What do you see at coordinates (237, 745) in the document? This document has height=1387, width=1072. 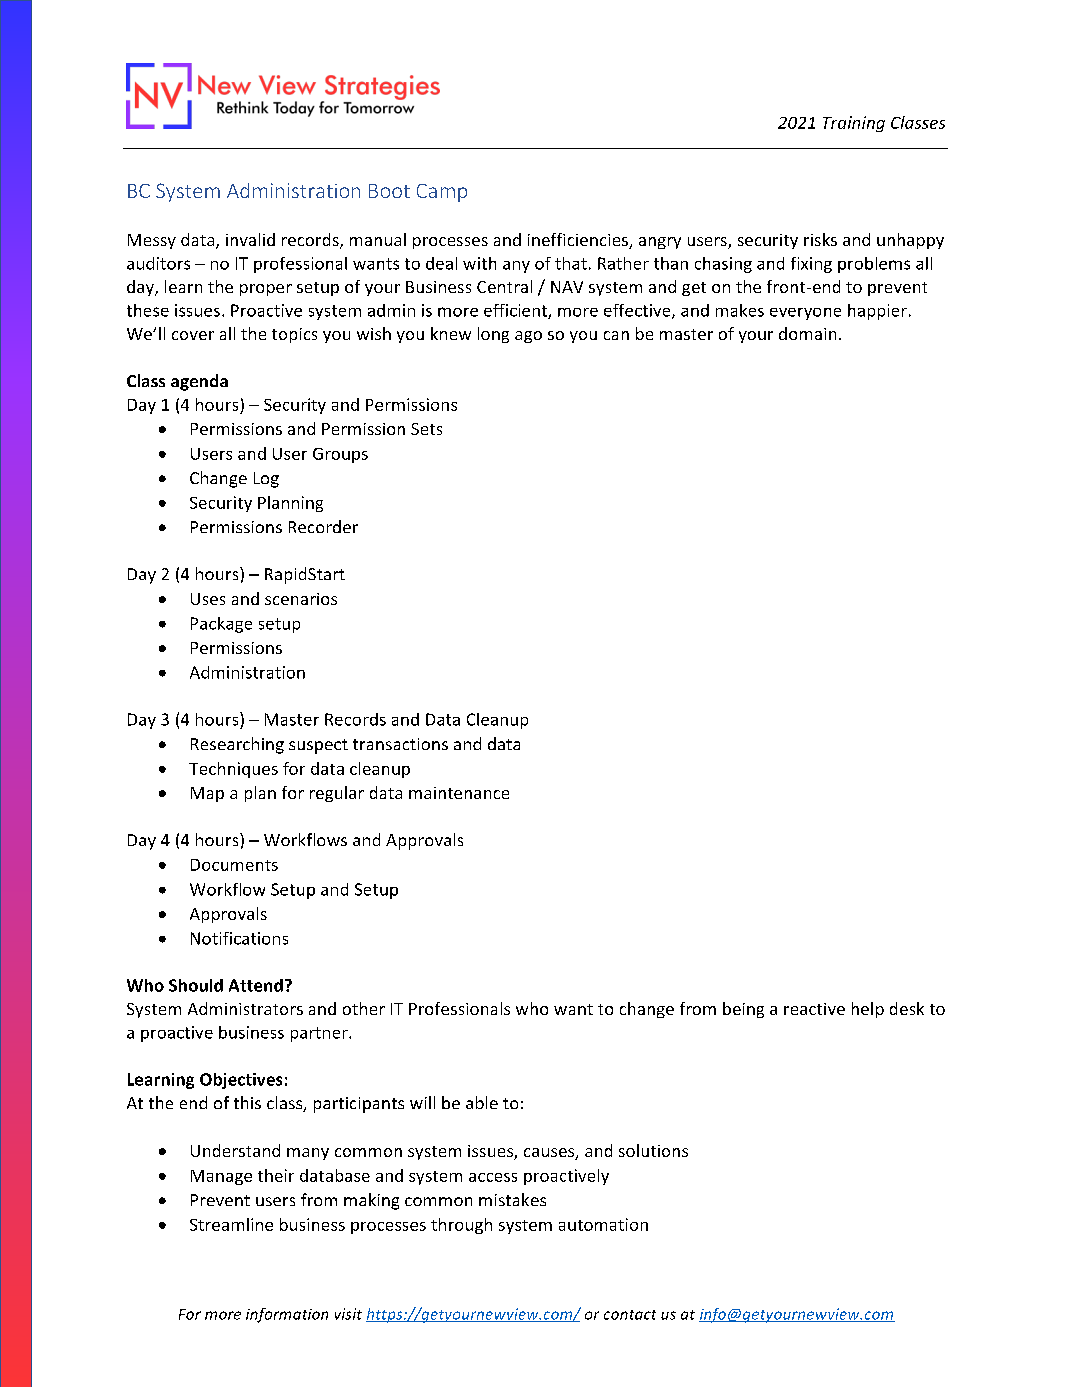 I see `Researching` at bounding box center [237, 745].
